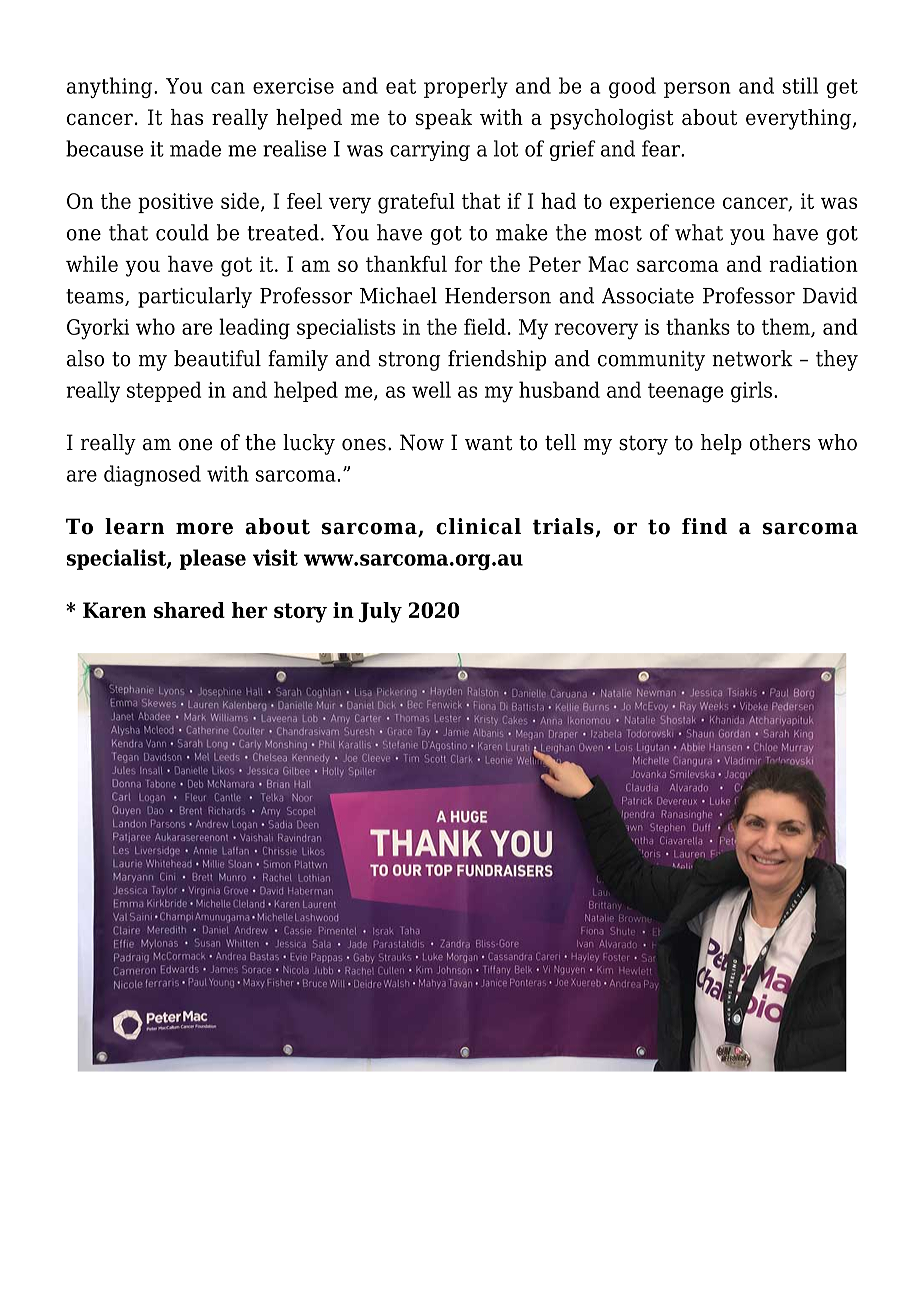  I want to click on beautiful, so click(217, 358).
